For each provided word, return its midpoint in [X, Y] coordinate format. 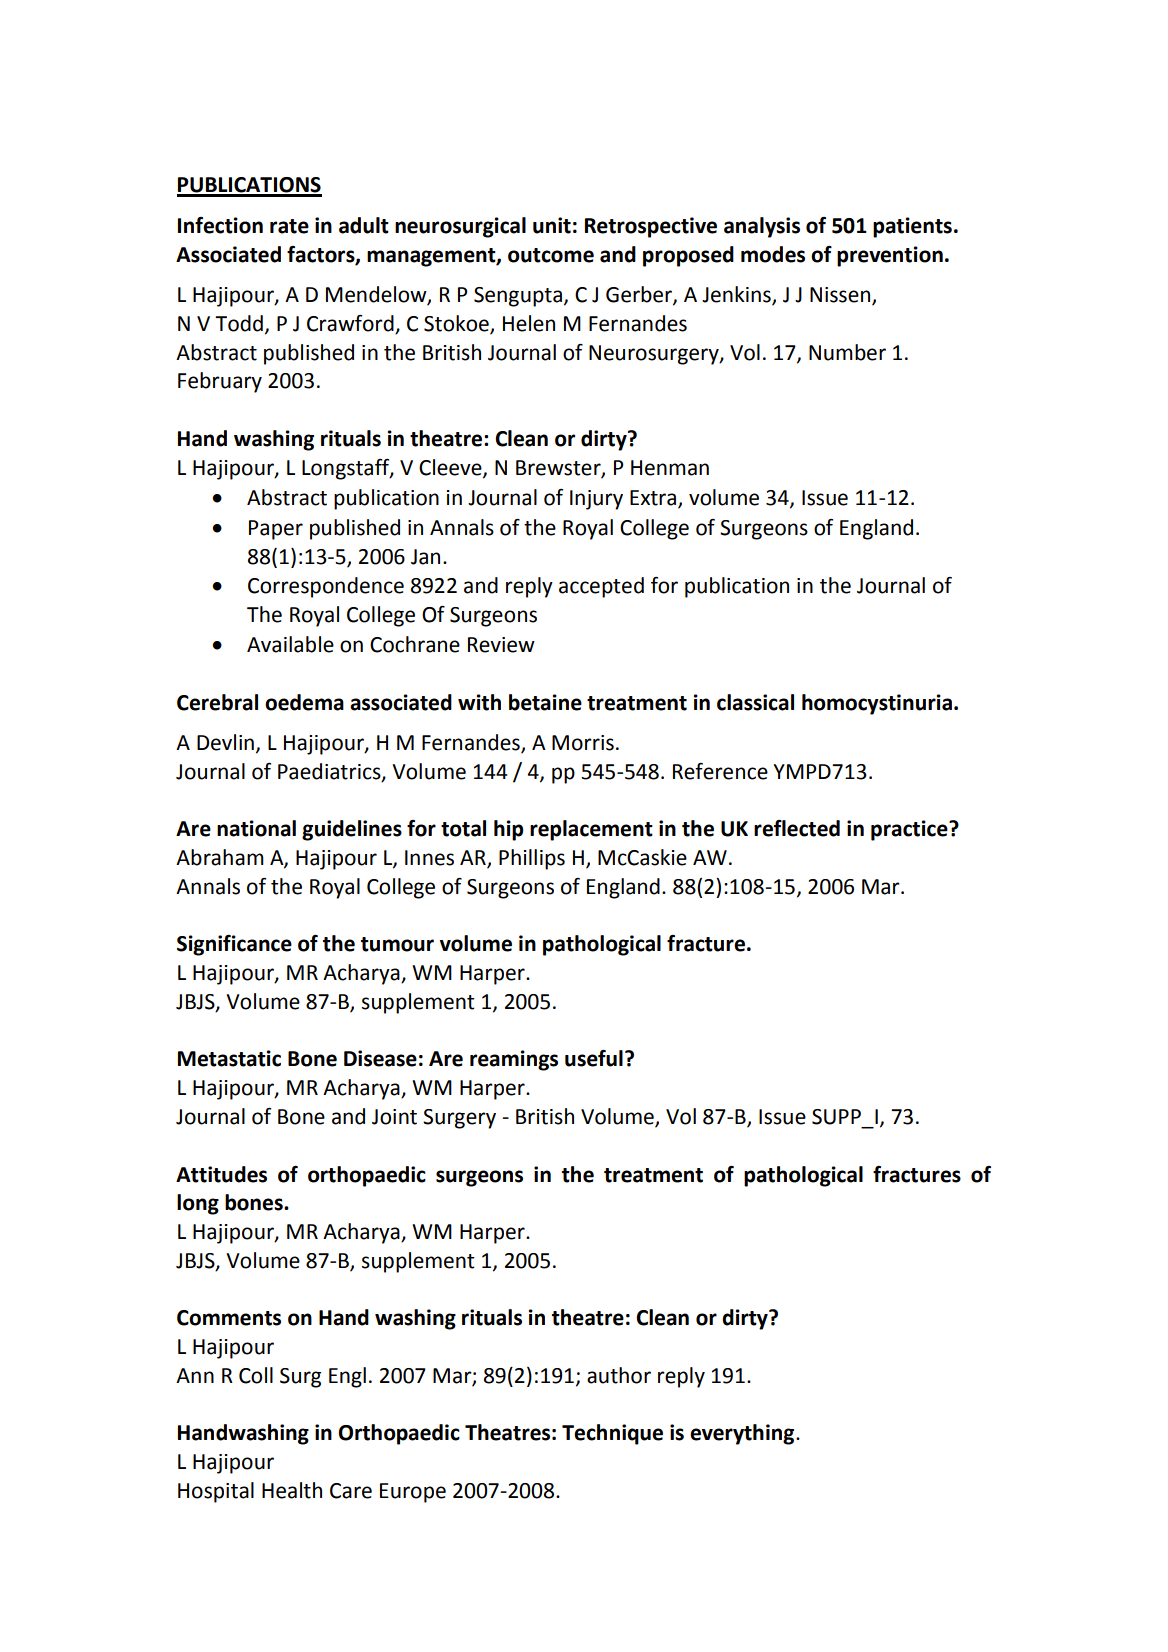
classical [755, 702]
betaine [545, 702]
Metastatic [229, 1058]
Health [292, 1490]
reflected [797, 828]
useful [594, 1058]
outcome [551, 255]
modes [773, 254]
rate [289, 226]
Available [290, 644]
